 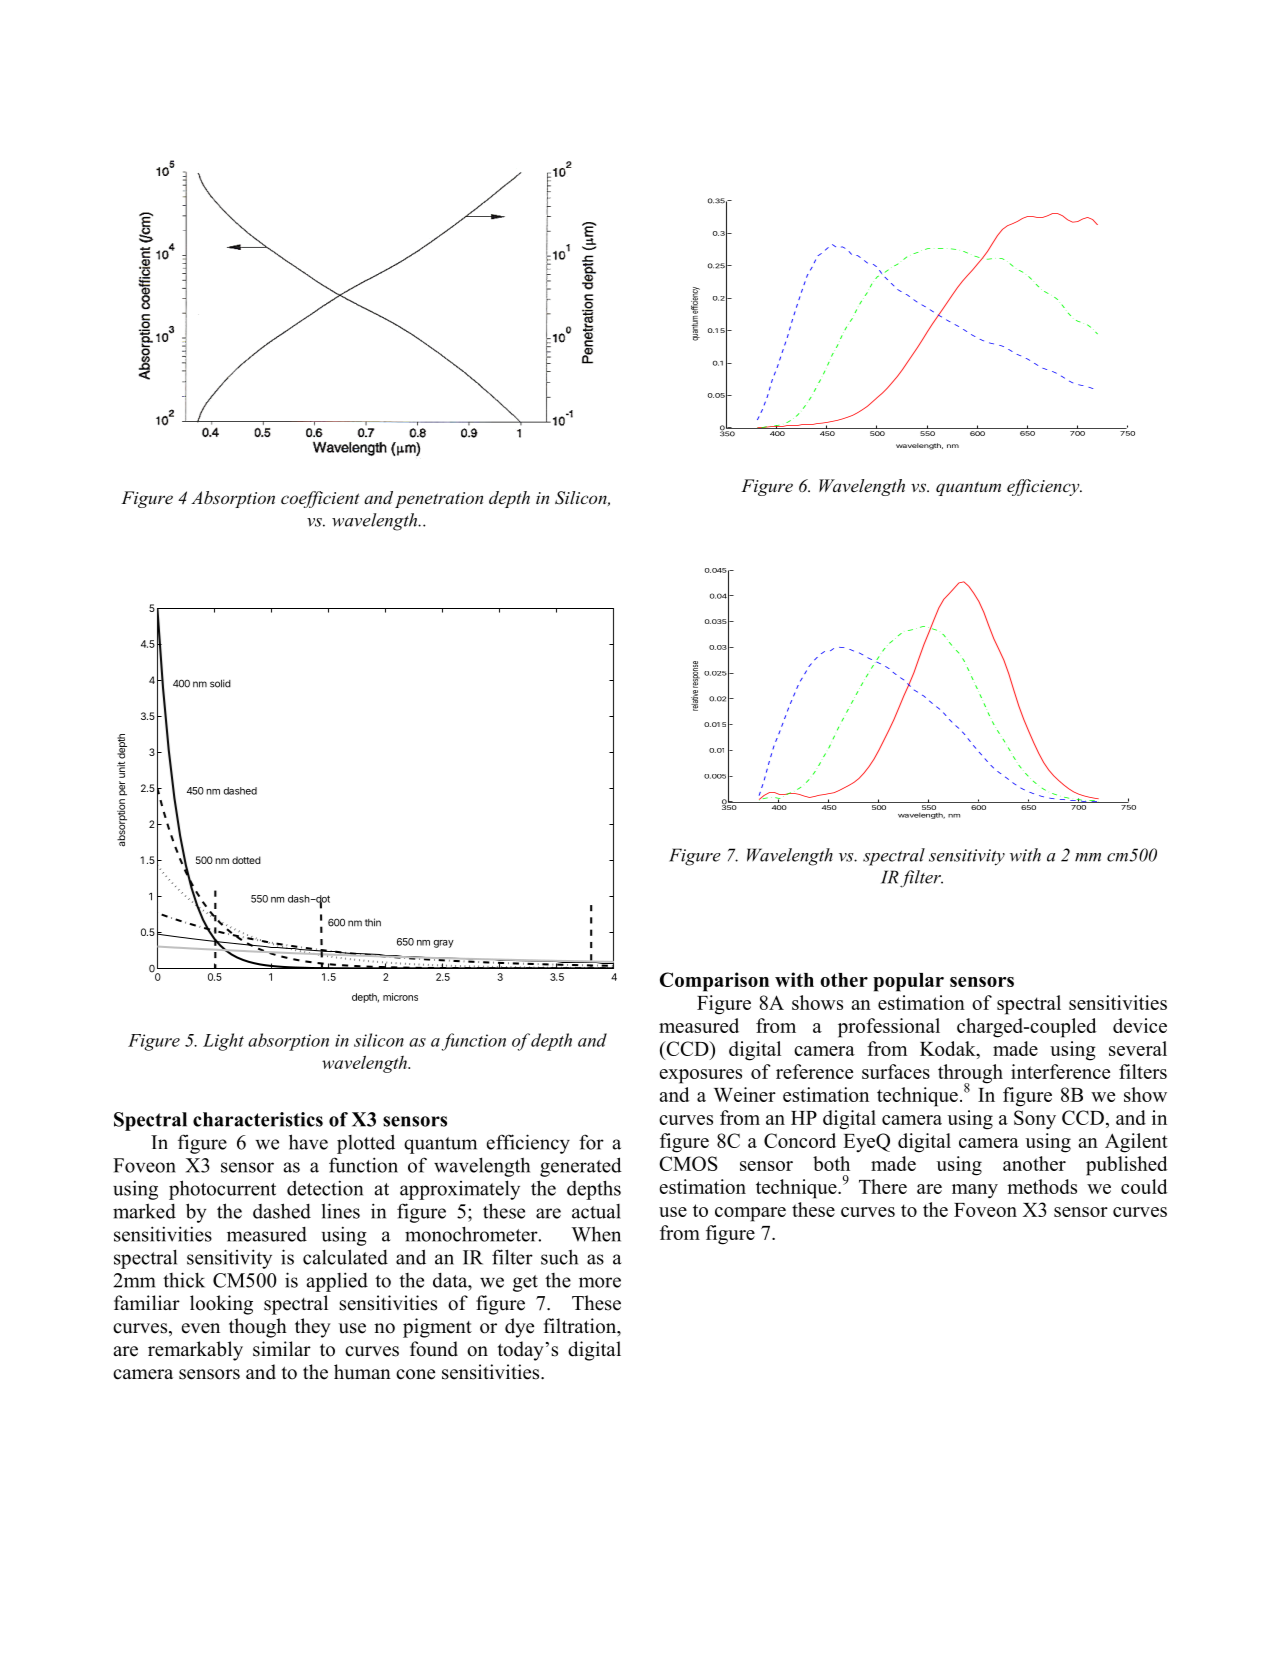 What do you see at coordinates (1060, 1071) in the image?
I see `interference` at bounding box center [1060, 1071].
